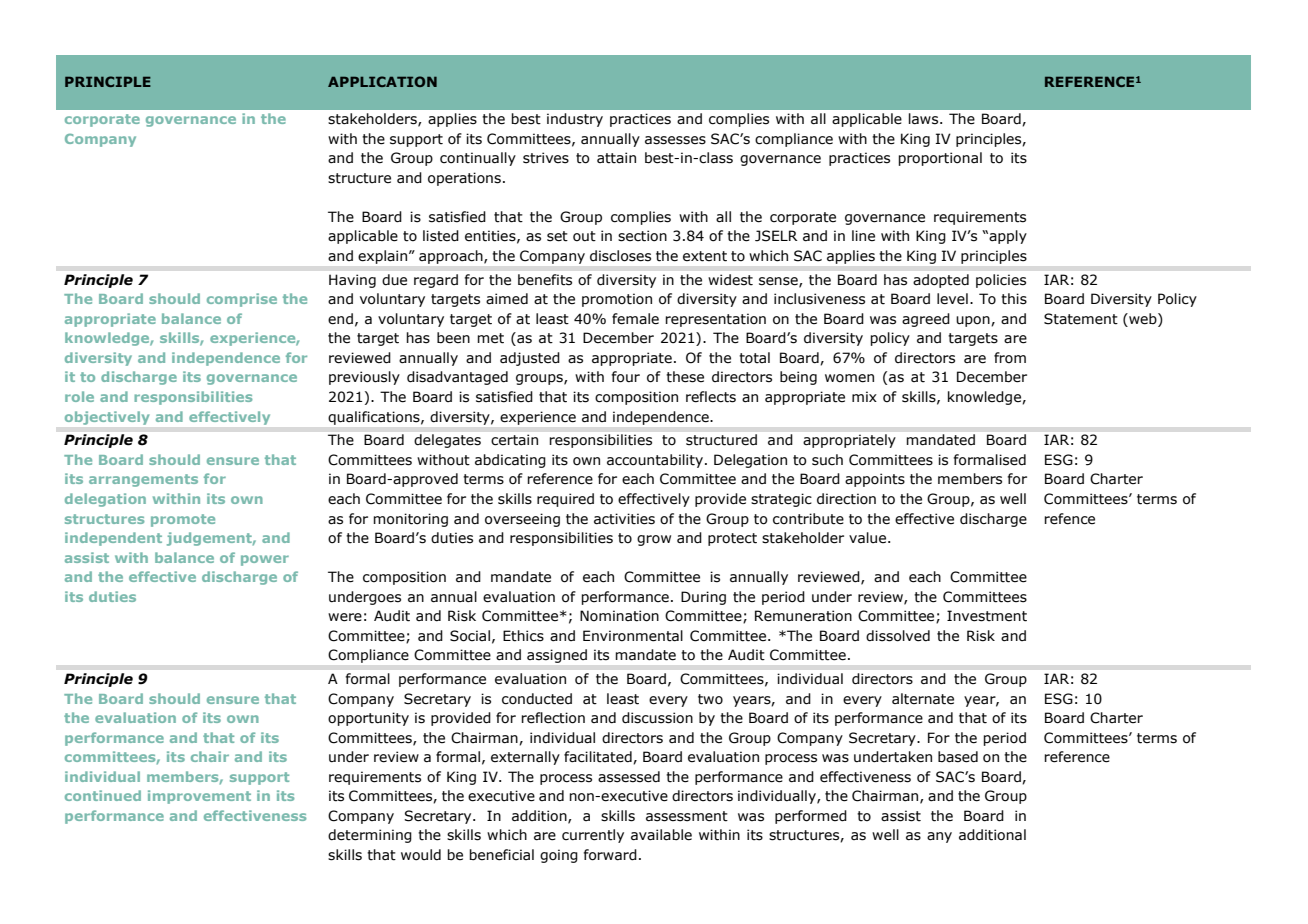 This screenshot has height=924, width=1308. What do you see at coordinates (575, 120) in the screenshot?
I see `industry` at bounding box center [575, 120].
